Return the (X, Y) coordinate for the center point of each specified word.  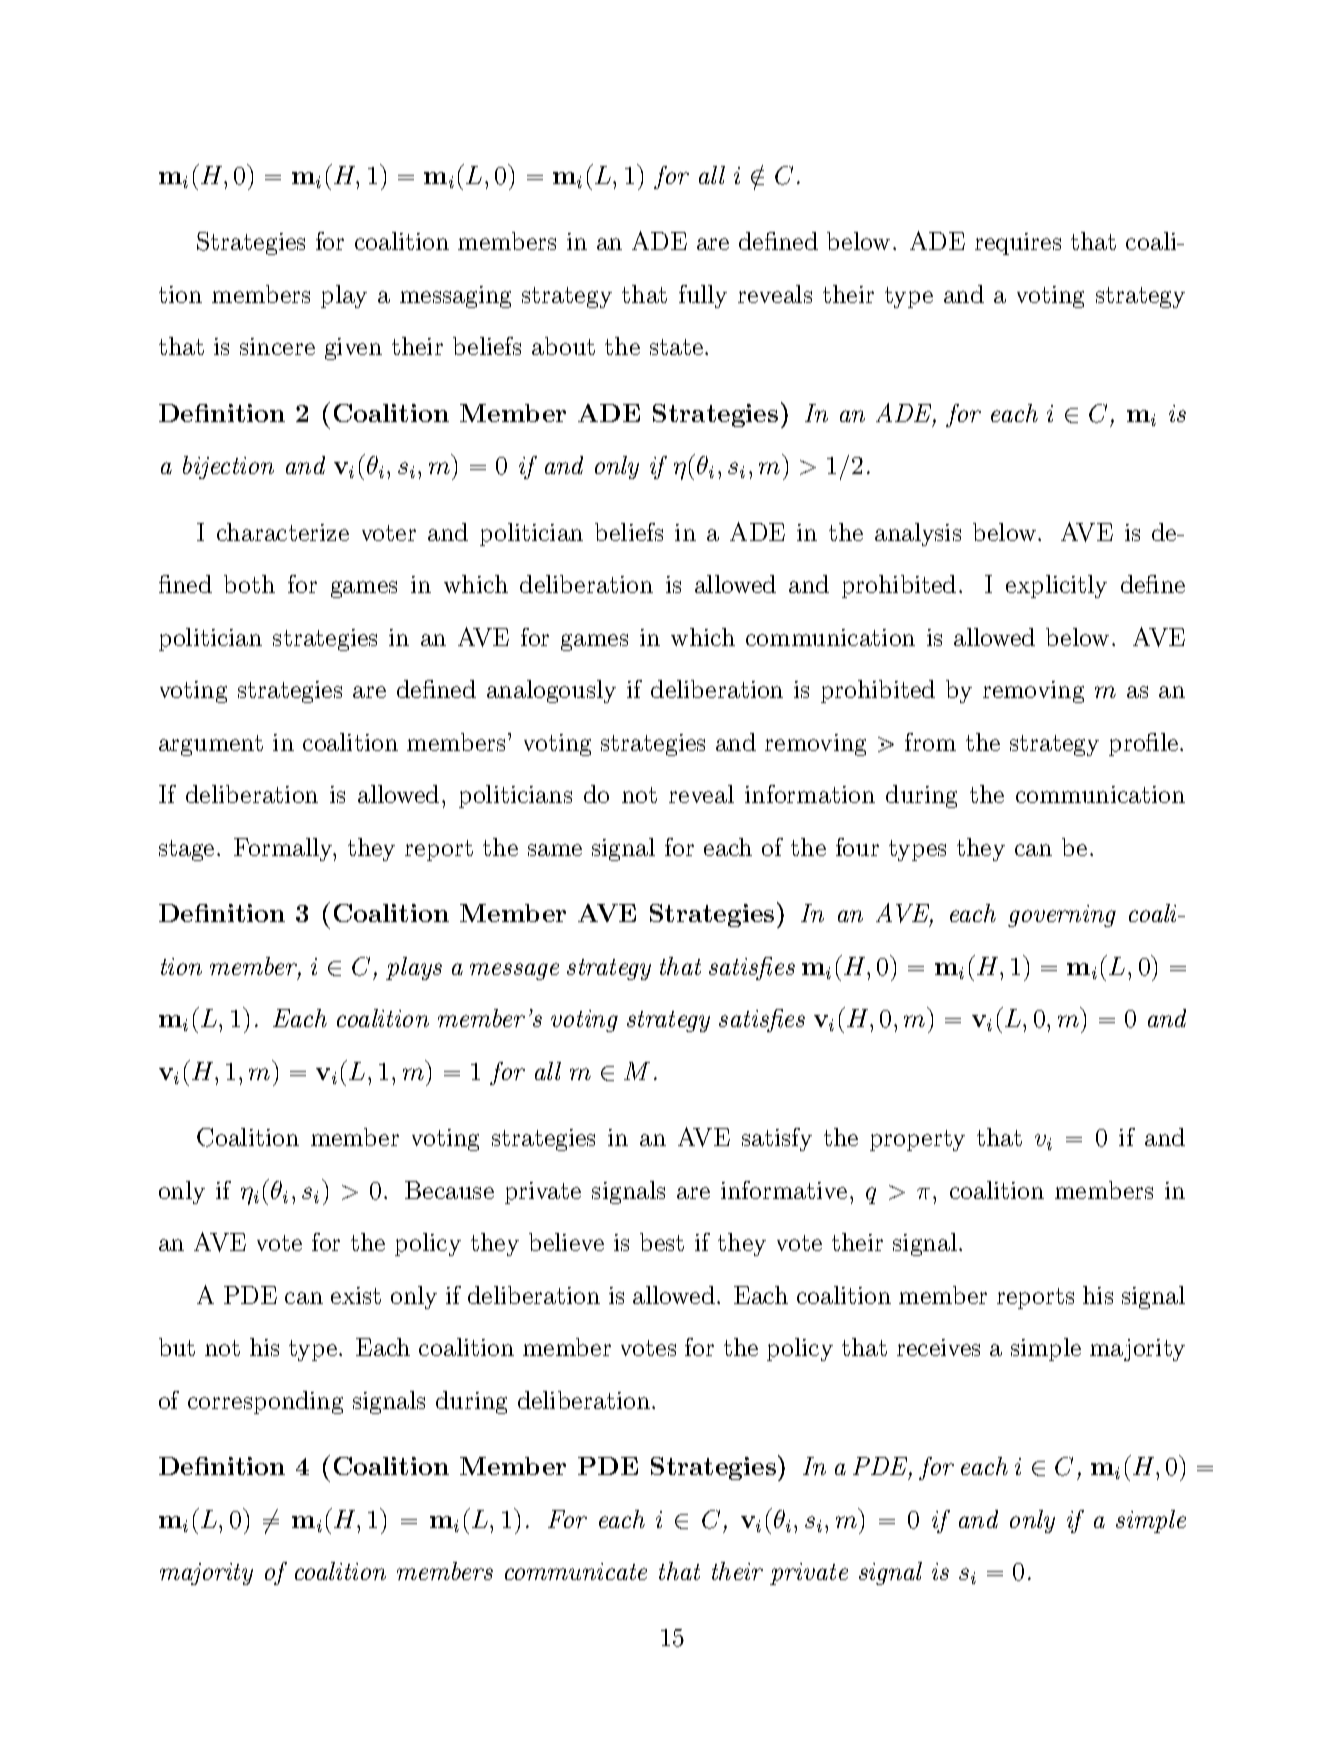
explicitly (1056, 586)
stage (186, 850)
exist (356, 1295)
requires (1018, 244)
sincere (277, 346)
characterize (283, 532)
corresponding (265, 1402)
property (917, 1140)
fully (703, 296)
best (662, 1242)
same (555, 850)
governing (1062, 916)
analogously (551, 691)
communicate (576, 1571)
